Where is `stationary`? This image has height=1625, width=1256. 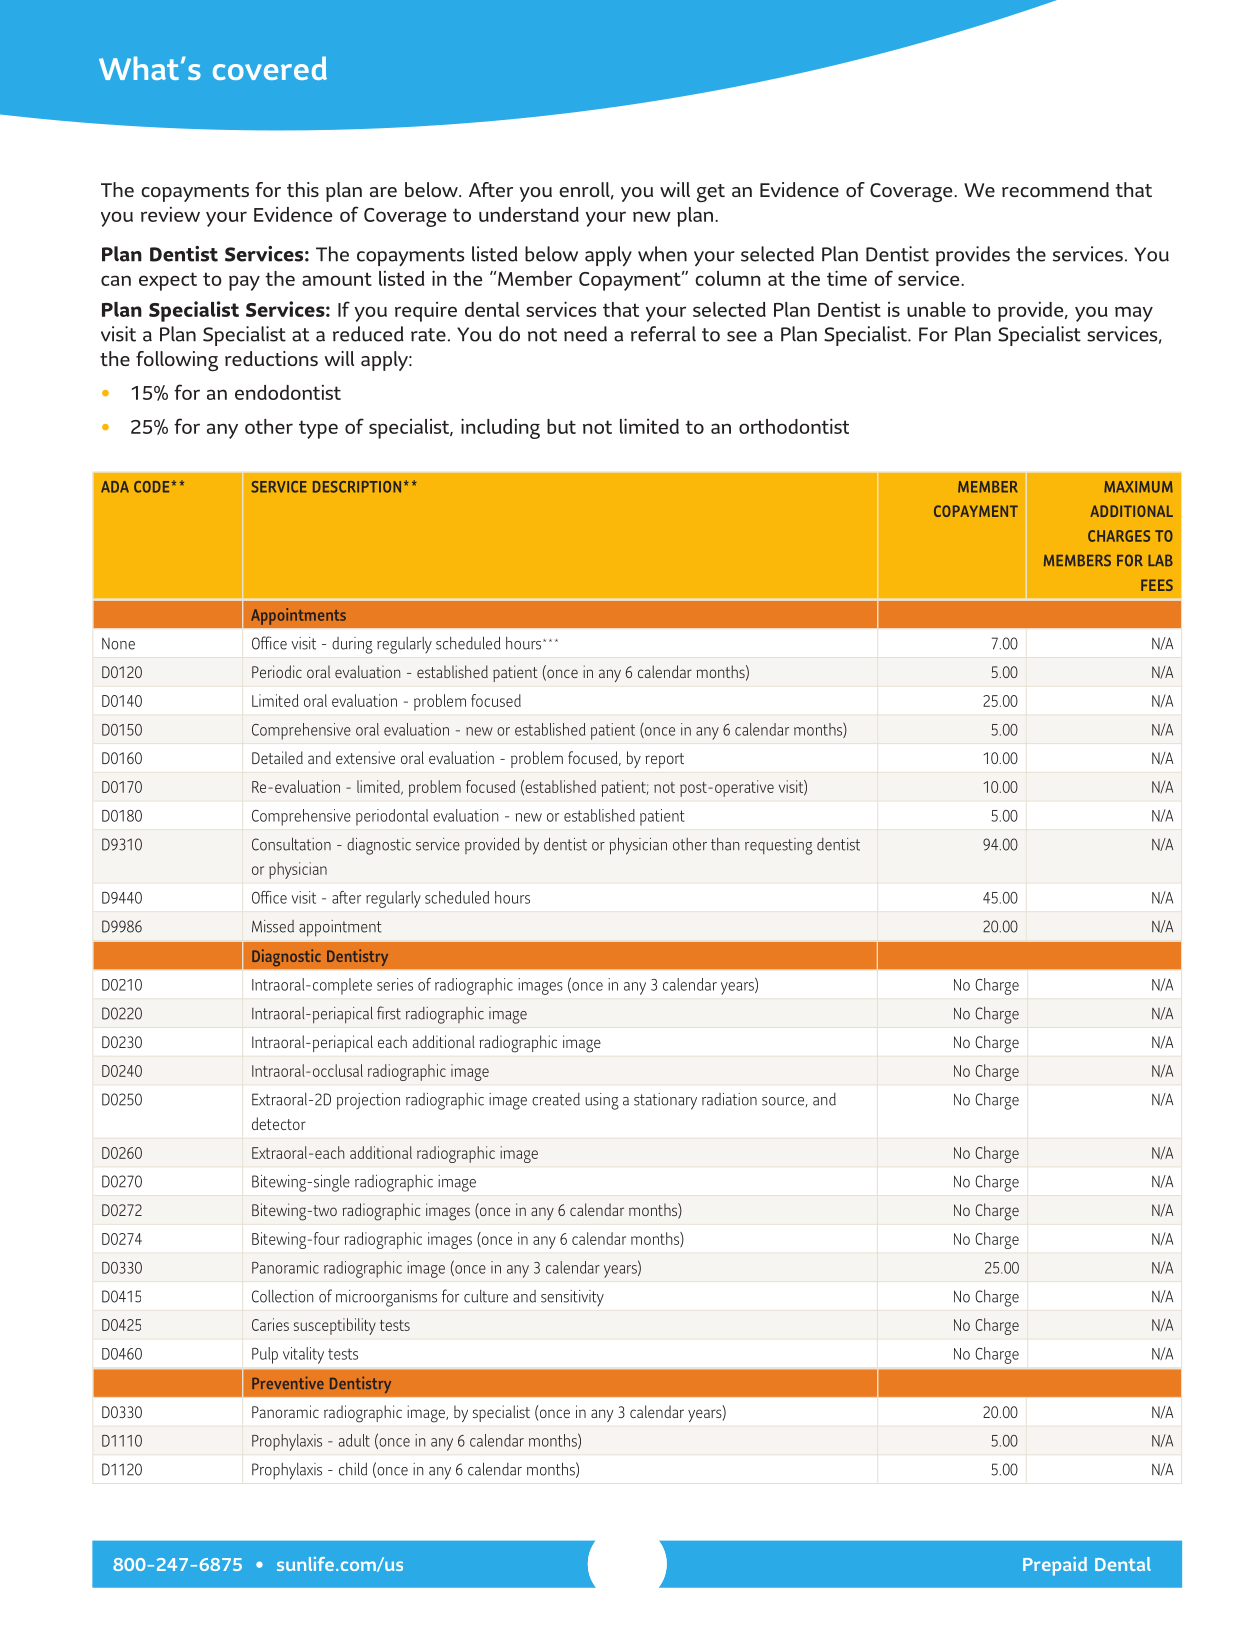 stationary is located at coordinates (665, 1101).
